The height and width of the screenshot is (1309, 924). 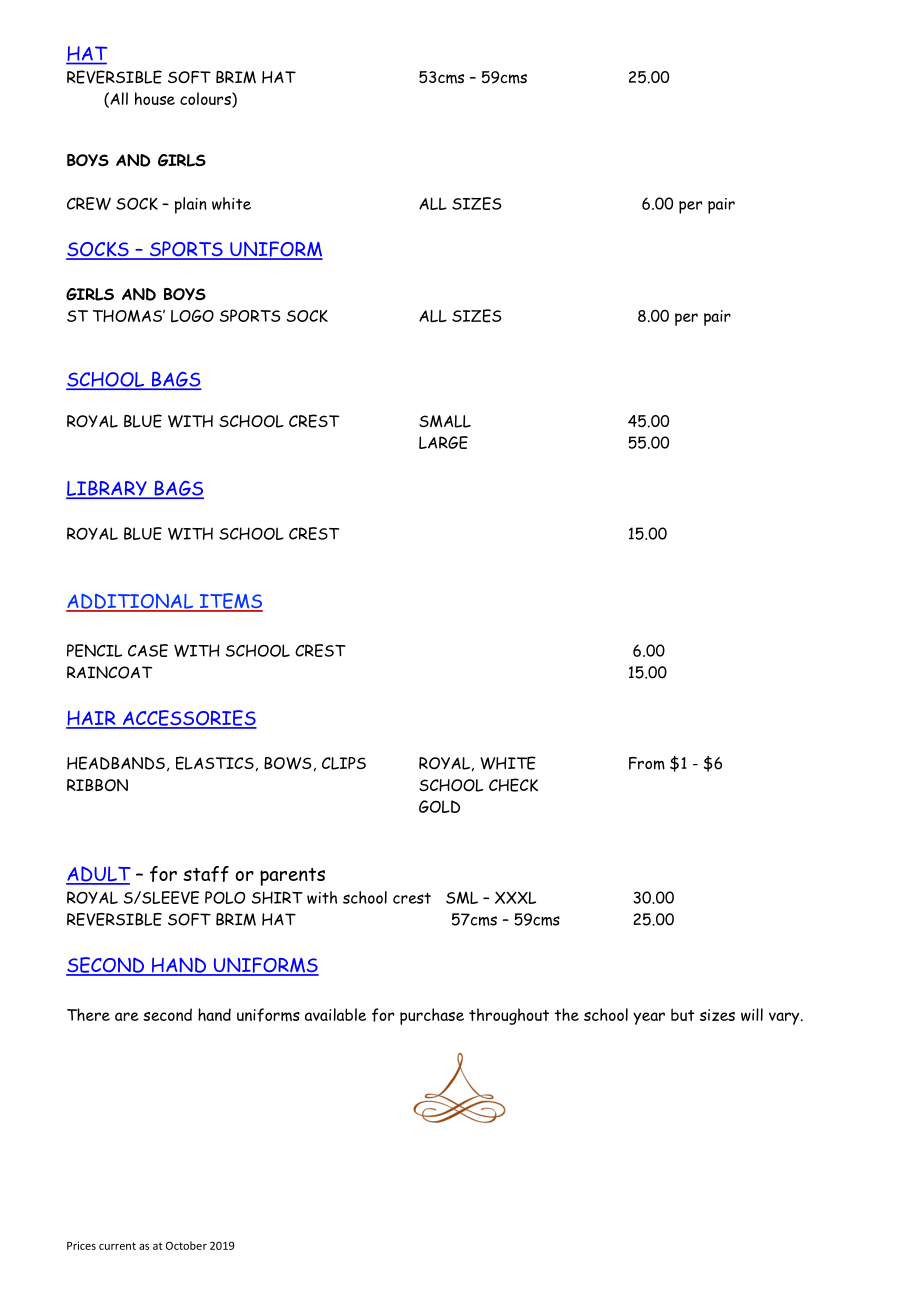 I want to click on CLIPS, so click(x=344, y=763).
